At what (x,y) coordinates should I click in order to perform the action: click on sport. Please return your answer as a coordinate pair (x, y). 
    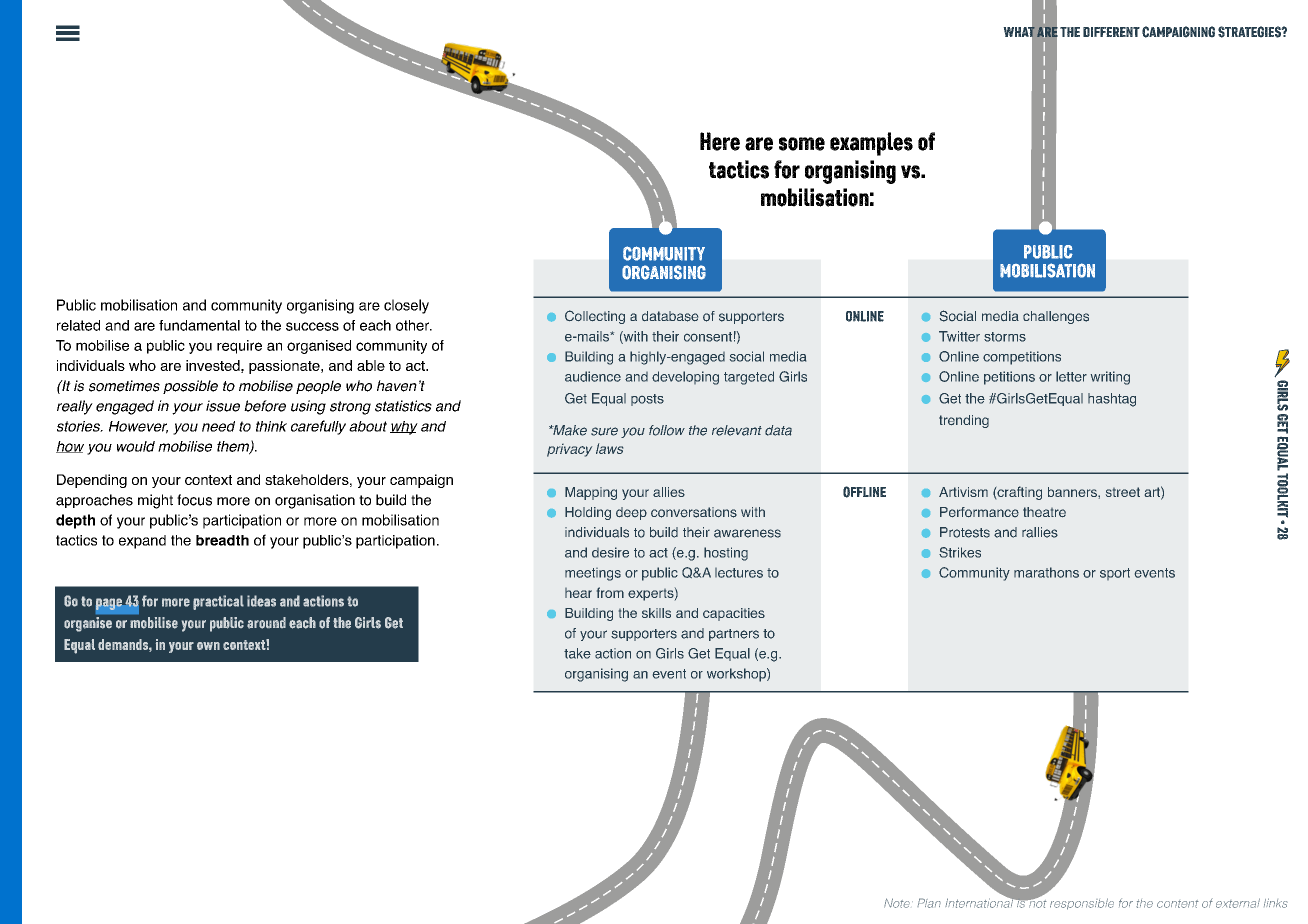
    Looking at the image, I should click on (1115, 574).
